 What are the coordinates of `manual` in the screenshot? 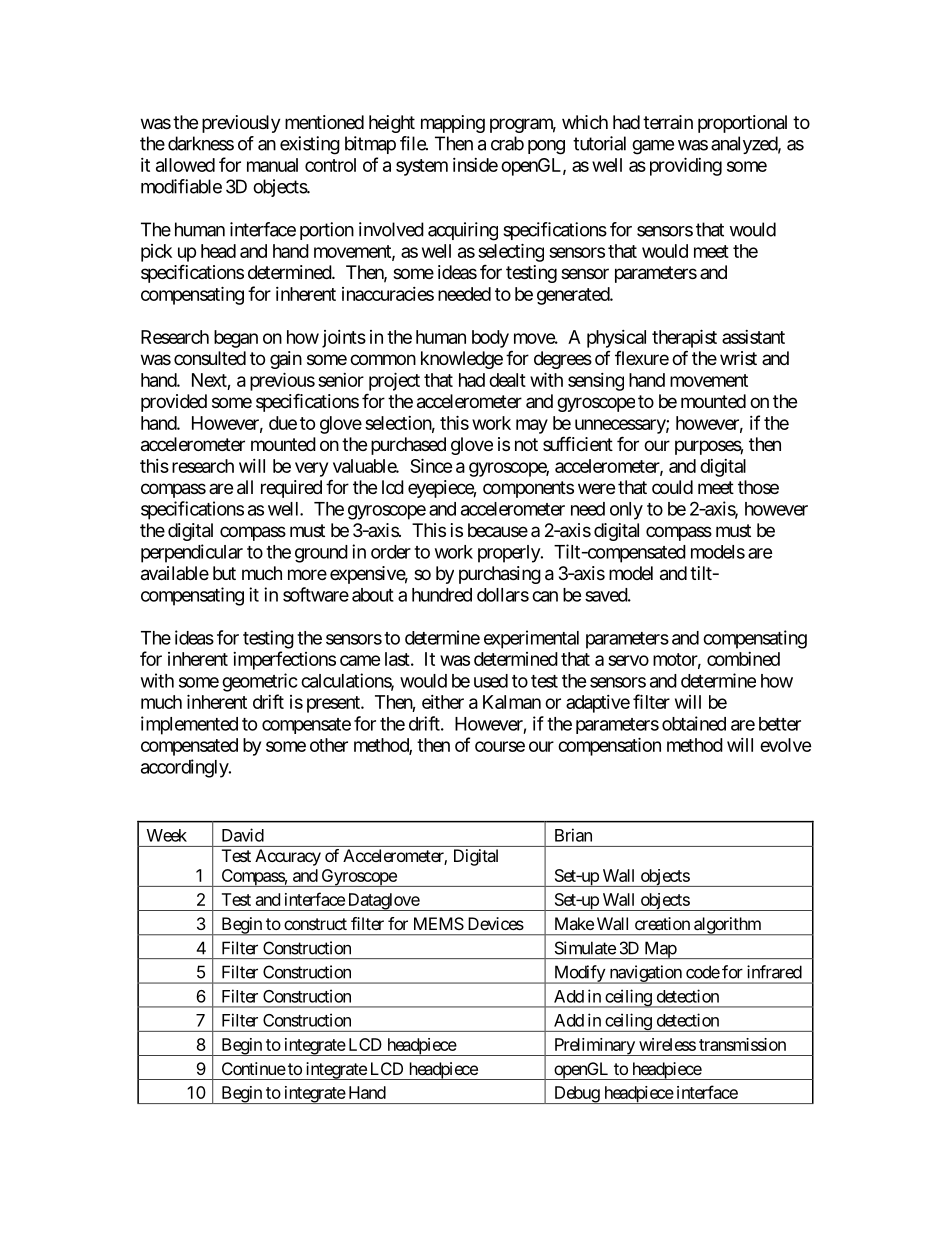 It's located at (272, 165).
